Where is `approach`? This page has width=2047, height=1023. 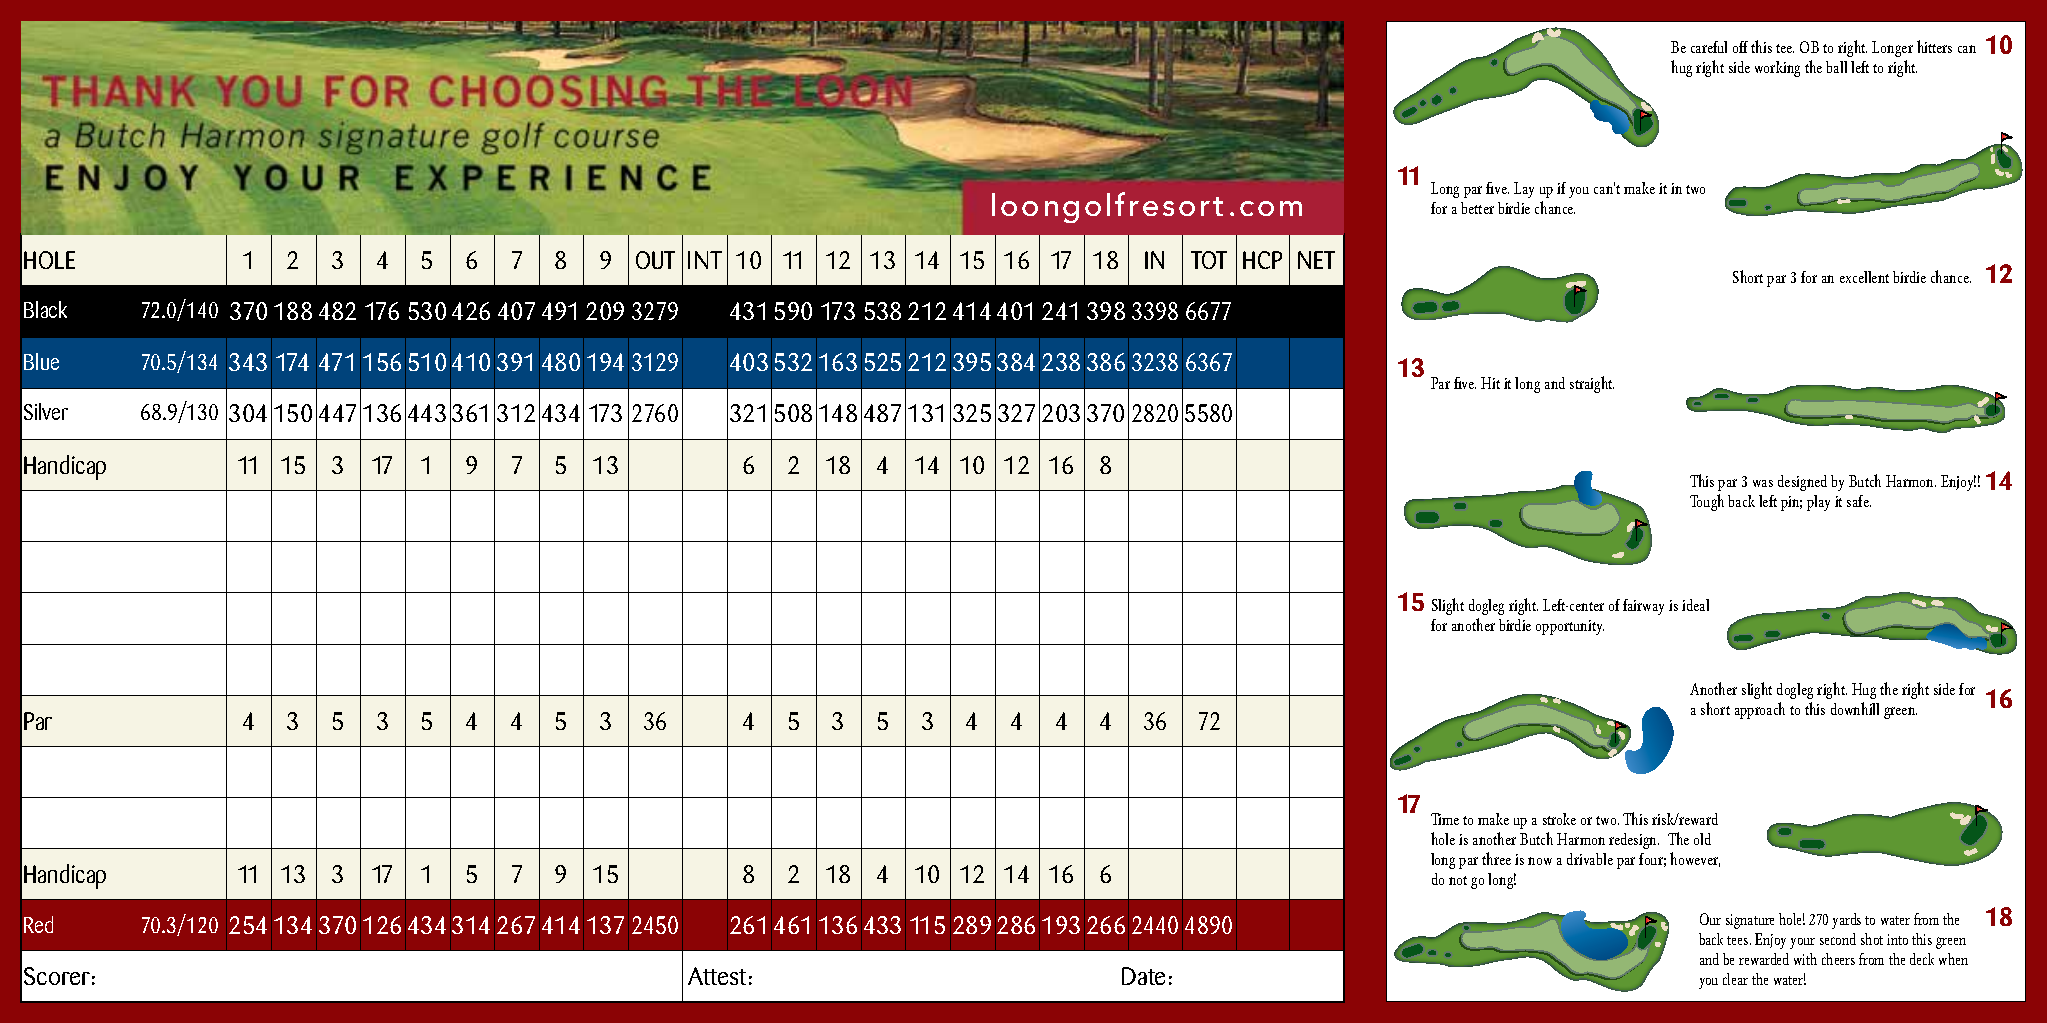
approach is located at coordinates (1760, 710).
